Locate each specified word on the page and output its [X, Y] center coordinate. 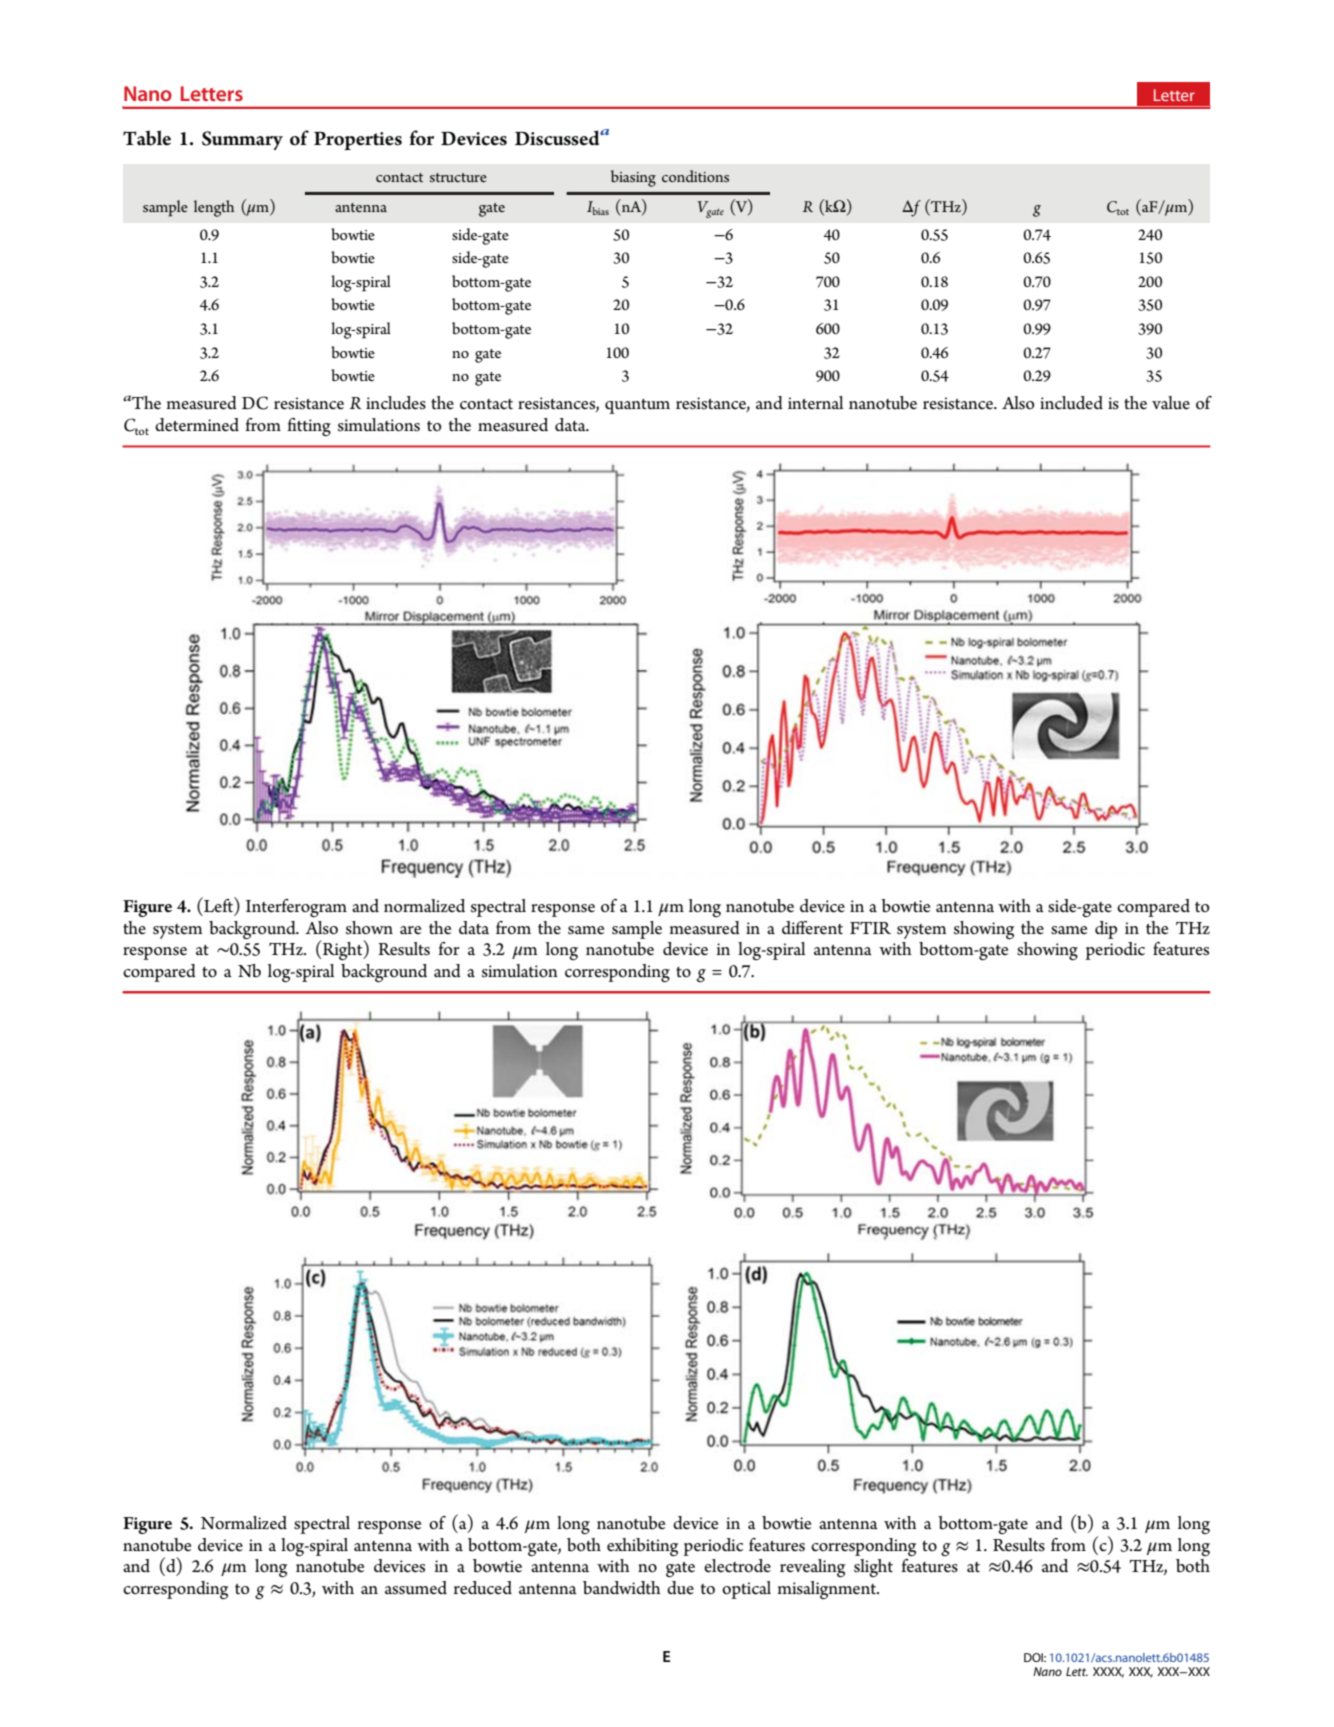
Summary [242, 140]
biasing [633, 178]
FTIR [870, 928]
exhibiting [642, 1547]
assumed [416, 1588]
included [1071, 403]
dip [1106, 930]
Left [218, 905]
